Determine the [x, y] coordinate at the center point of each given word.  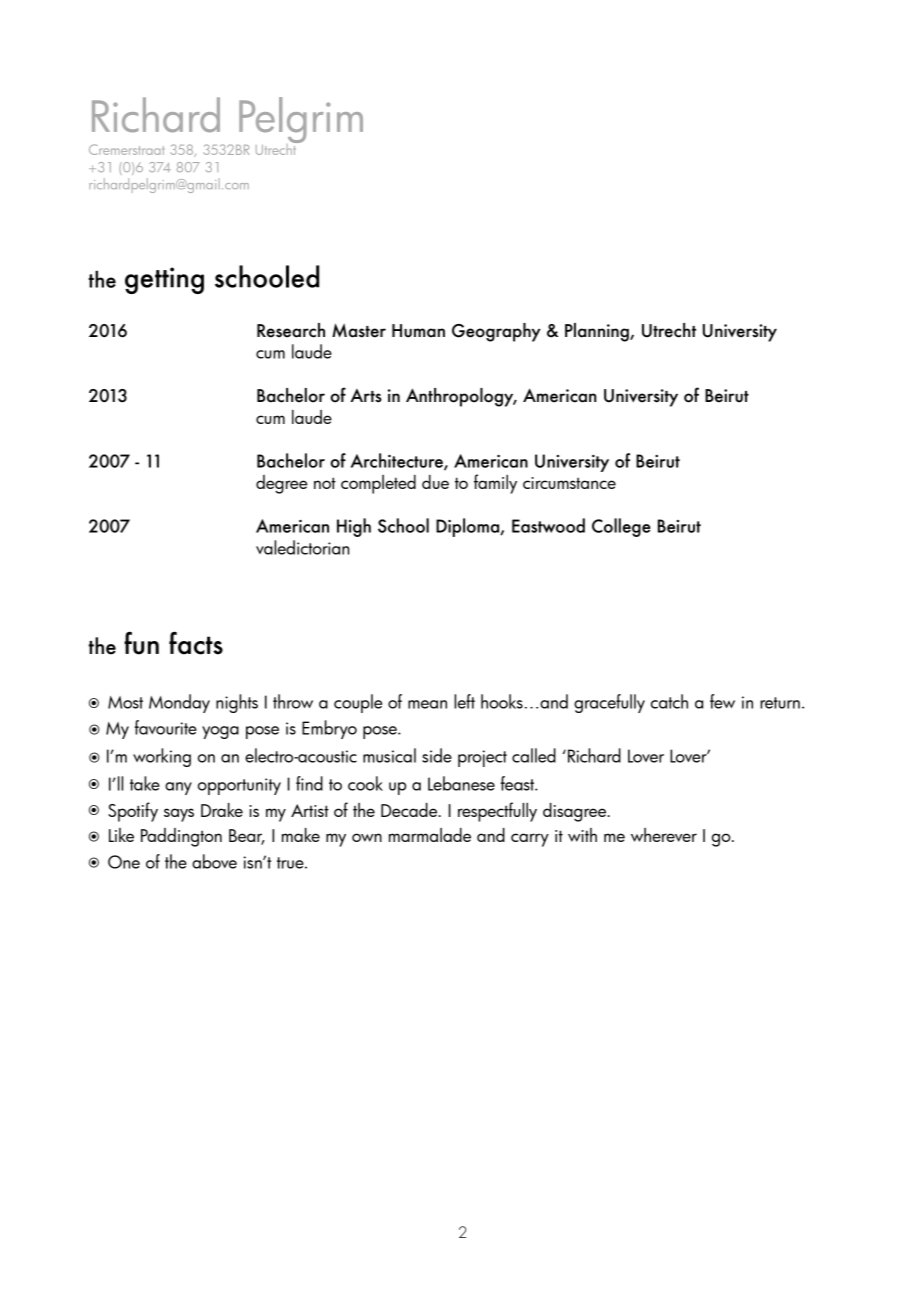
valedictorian [302, 547]
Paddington [181, 837]
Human [418, 331]
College [621, 527]
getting [164, 280]
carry [530, 840]
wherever [664, 835]
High [354, 527]
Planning [598, 332]
